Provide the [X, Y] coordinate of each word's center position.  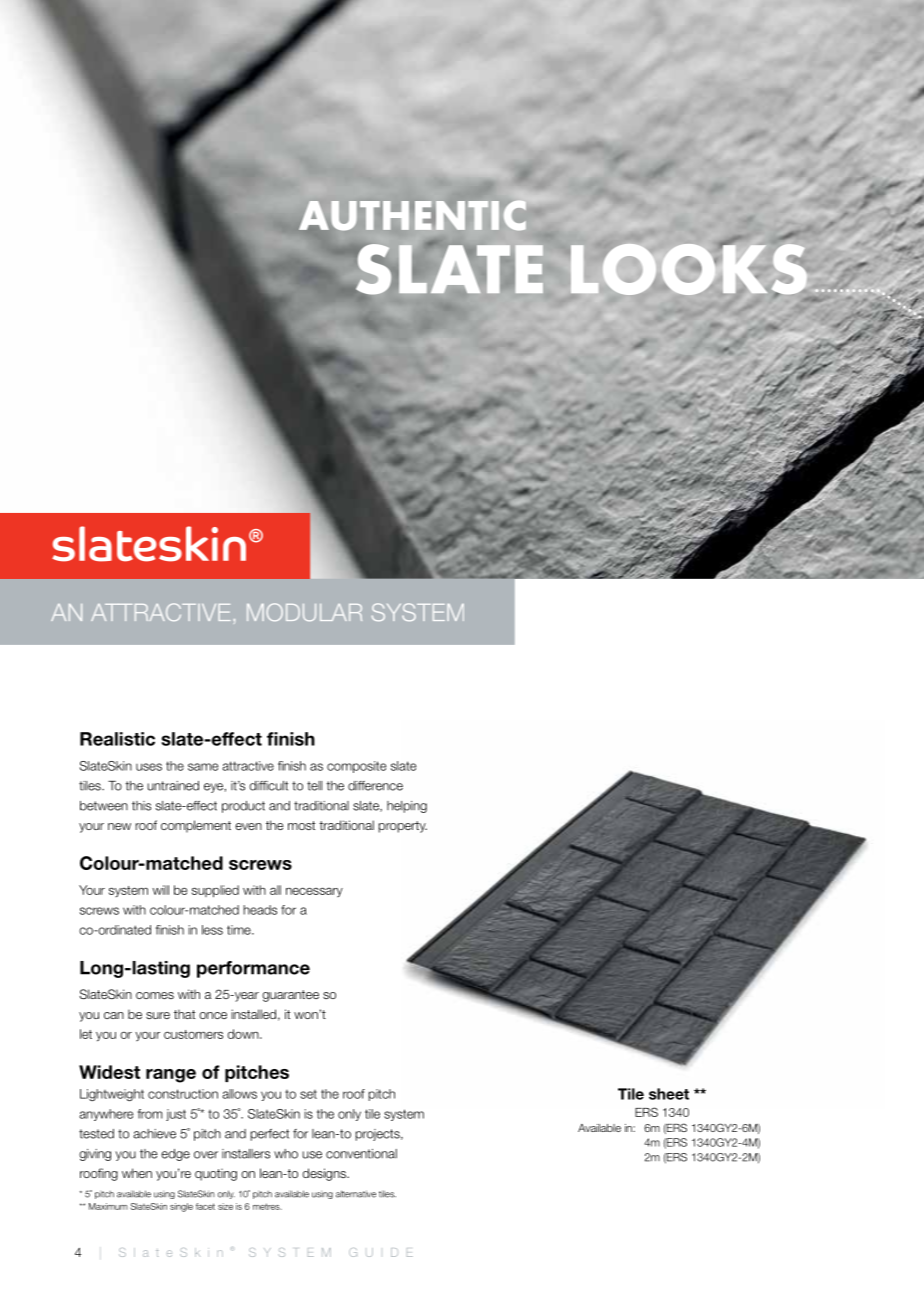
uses [149, 767]
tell [314, 786]
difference [375, 786]
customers [193, 1034]
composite [356, 767]
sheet [669, 1094]
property [402, 827]
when [137, 1173]
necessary [314, 892]
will [160, 890]
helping [407, 807]
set [308, 1094]
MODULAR [304, 612]
